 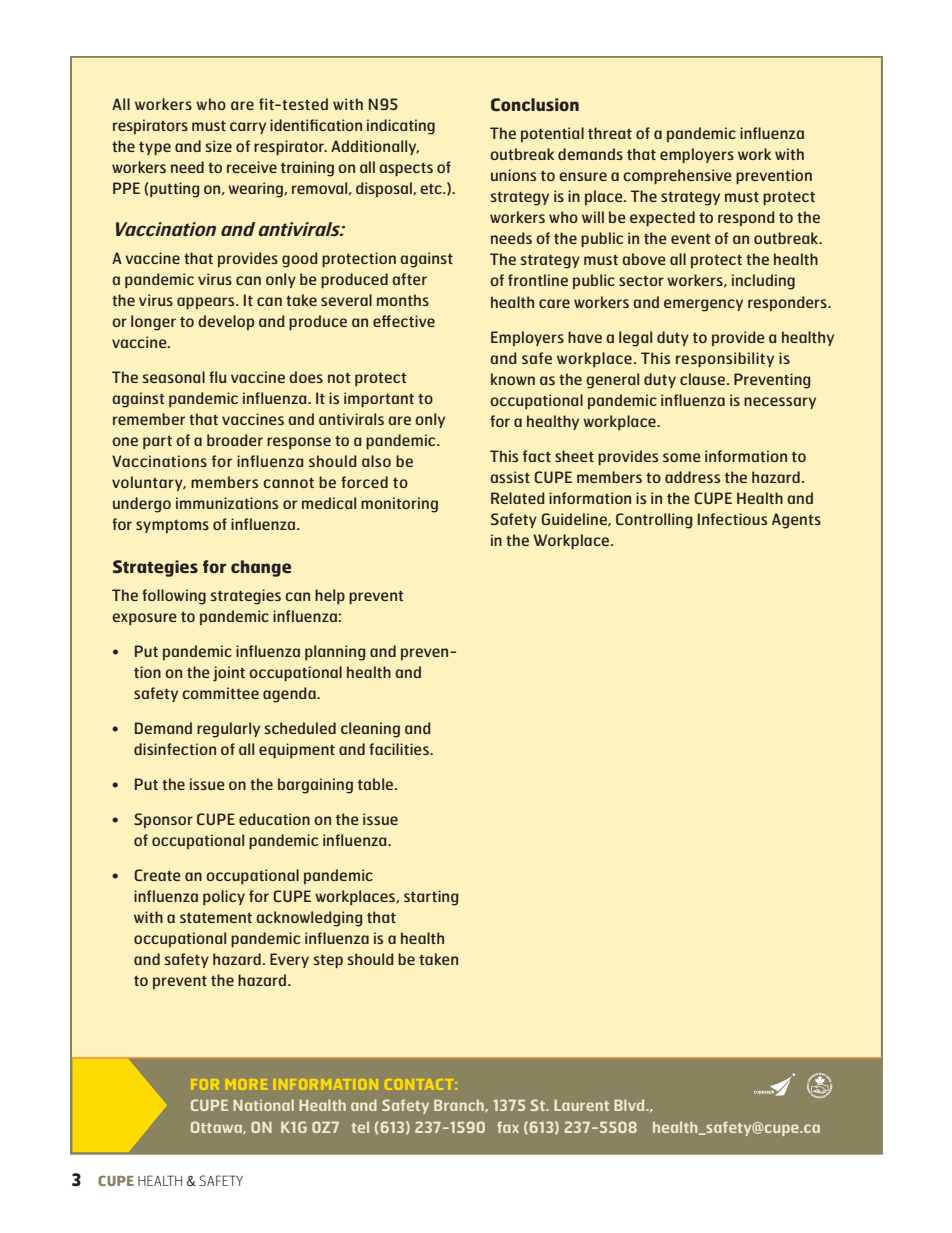 What do you see at coordinates (401, 127) in the document?
I see `indicating` at bounding box center [401, 127].
